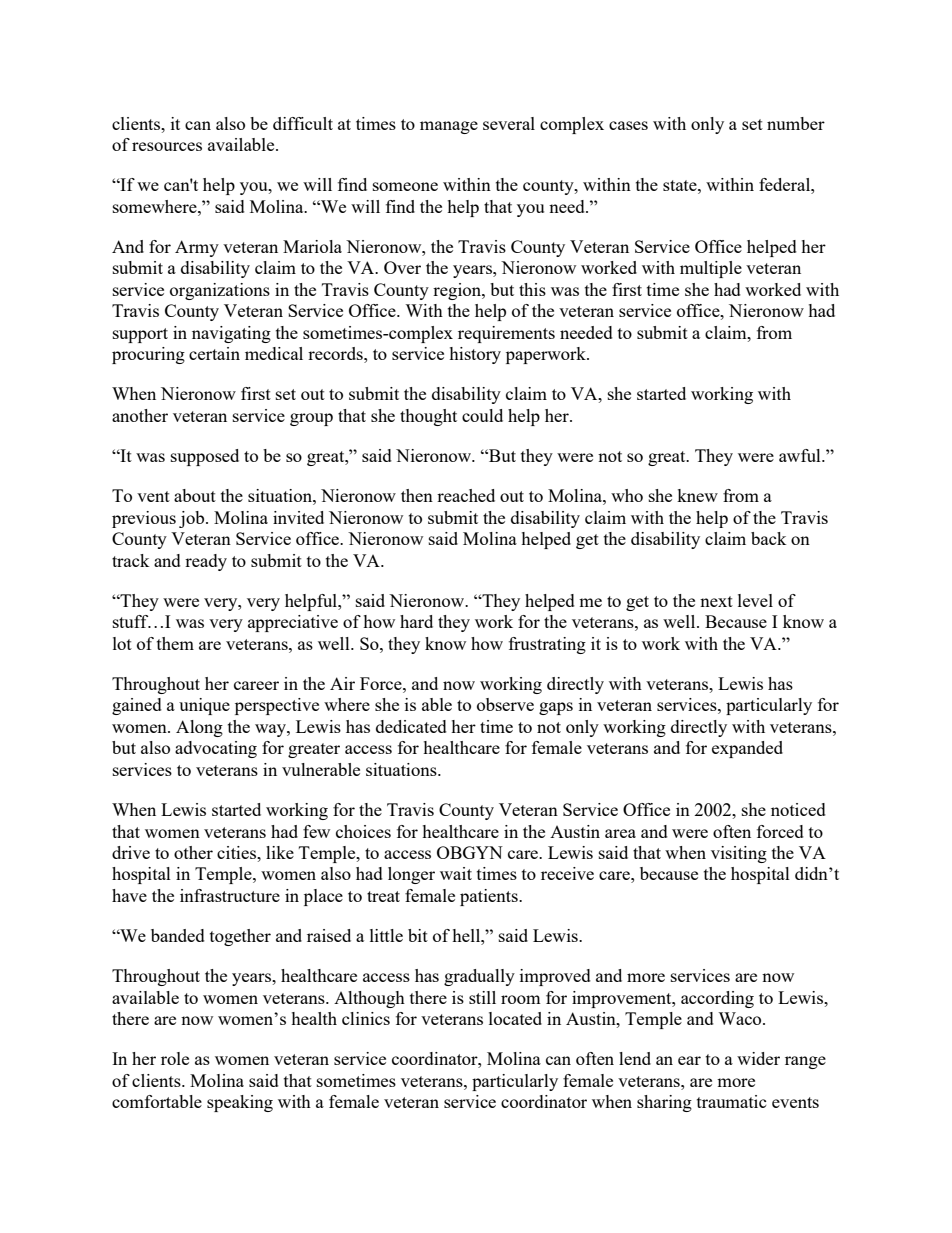 The width and height of the image is (952, 1233). Describe the element at coordinates (411, 726) in the image. I see `dedicated` at that location.
